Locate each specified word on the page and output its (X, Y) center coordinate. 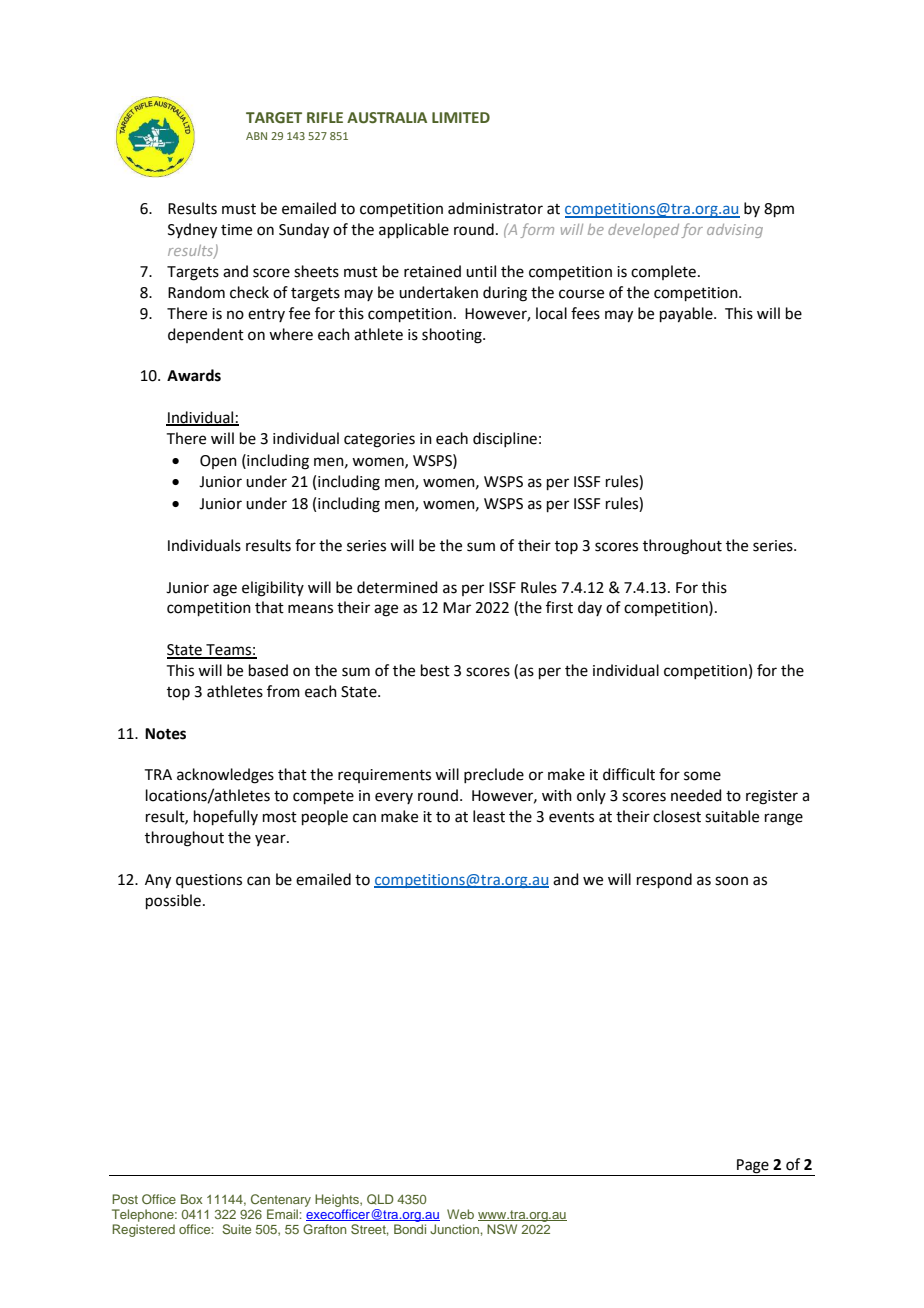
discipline (505, 439)
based (268, 670)
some (702, 776)
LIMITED (461, 117)
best (435, 670)
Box (191, 1199)
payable (687, 315)
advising (735, 231)
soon (731, 881)
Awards (194, 375)
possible (173, 901)
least (489, 816)
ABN (256, 136)
